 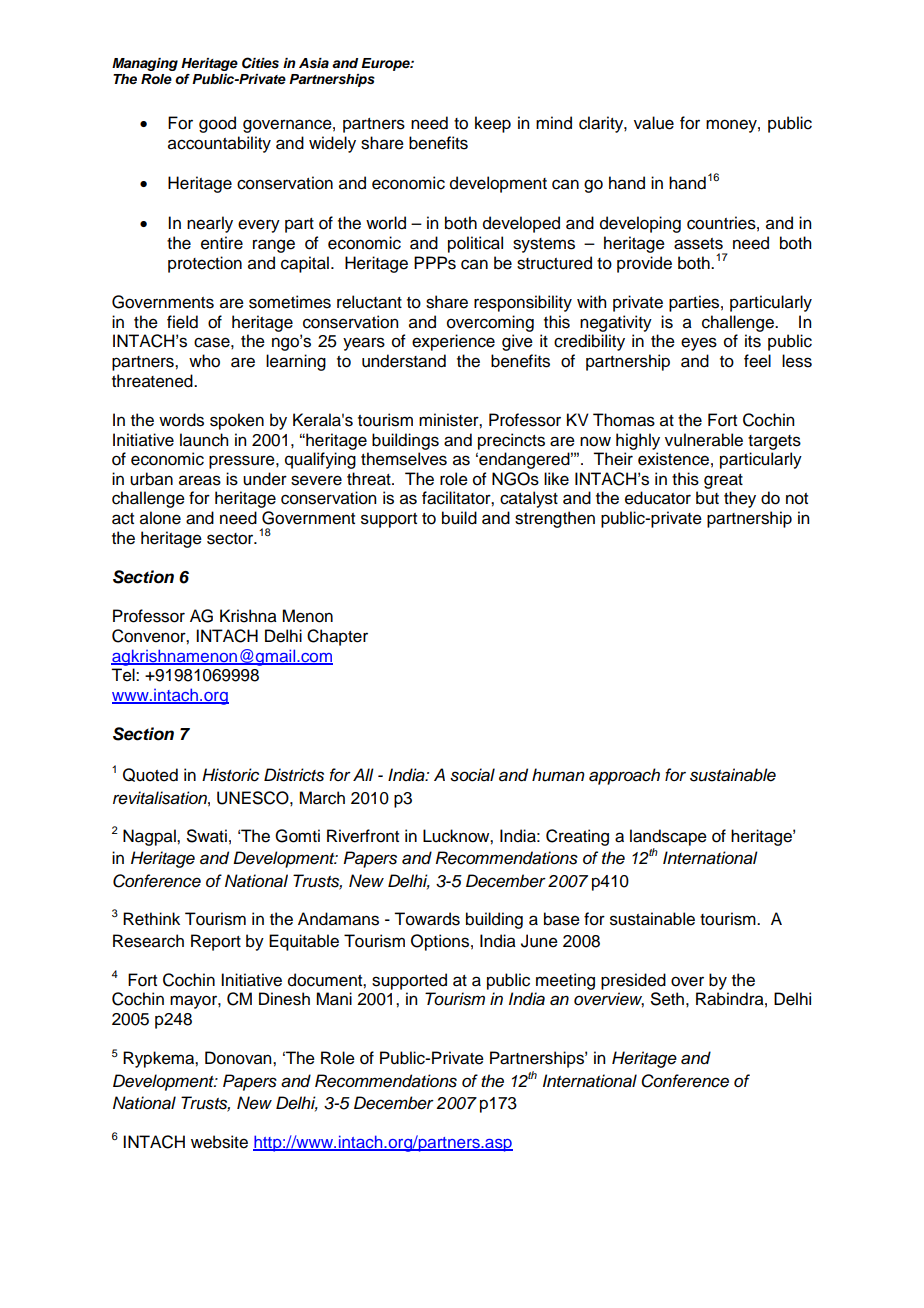 I want to click on website, so click(x=219, y=1142).
